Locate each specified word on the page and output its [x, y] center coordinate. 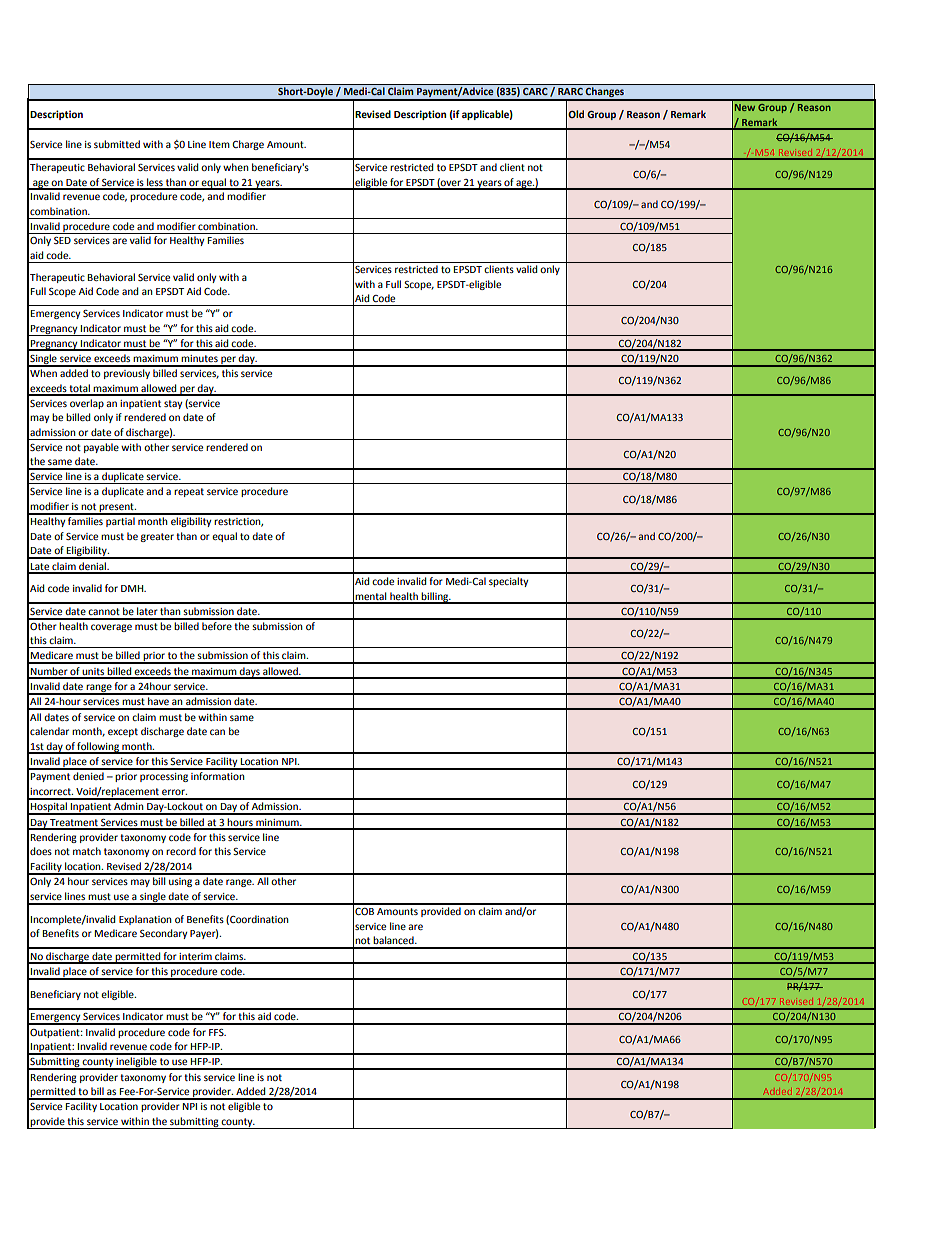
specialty [508, 582]
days [250, 673]
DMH [133, 588]
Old [576, 114]
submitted [117, 144]
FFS [217, 1032]
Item [219, 144]
